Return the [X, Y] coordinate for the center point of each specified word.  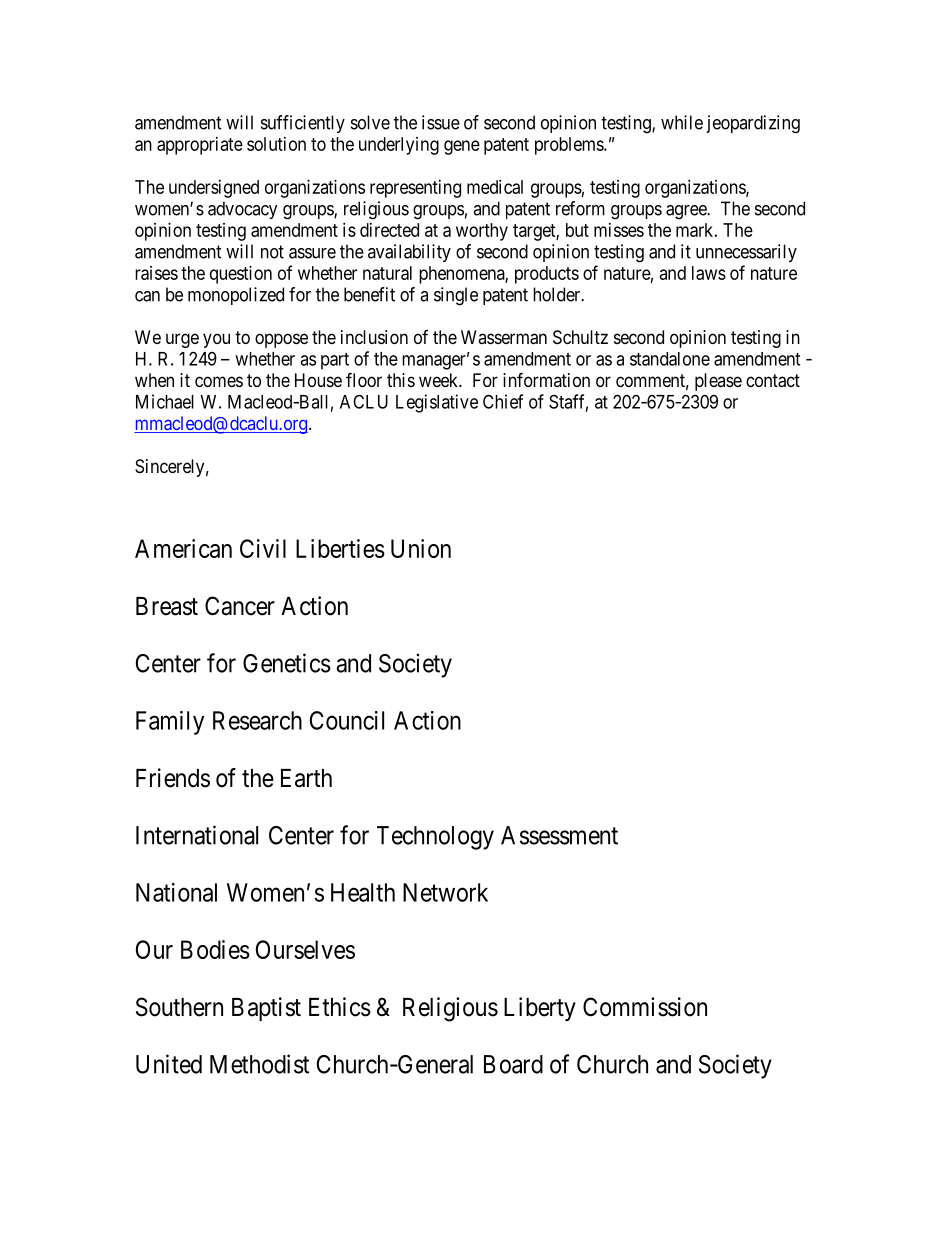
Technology [435, 838]
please [718, 382]
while [682, 122]
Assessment [559, 835]
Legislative [437, 403]
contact [773, 381]
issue [441, 122]
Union [421, 548]
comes [219, 381]
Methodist [259, 1064]
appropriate [200, 146]
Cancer [240, 606]
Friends [173, 778]
